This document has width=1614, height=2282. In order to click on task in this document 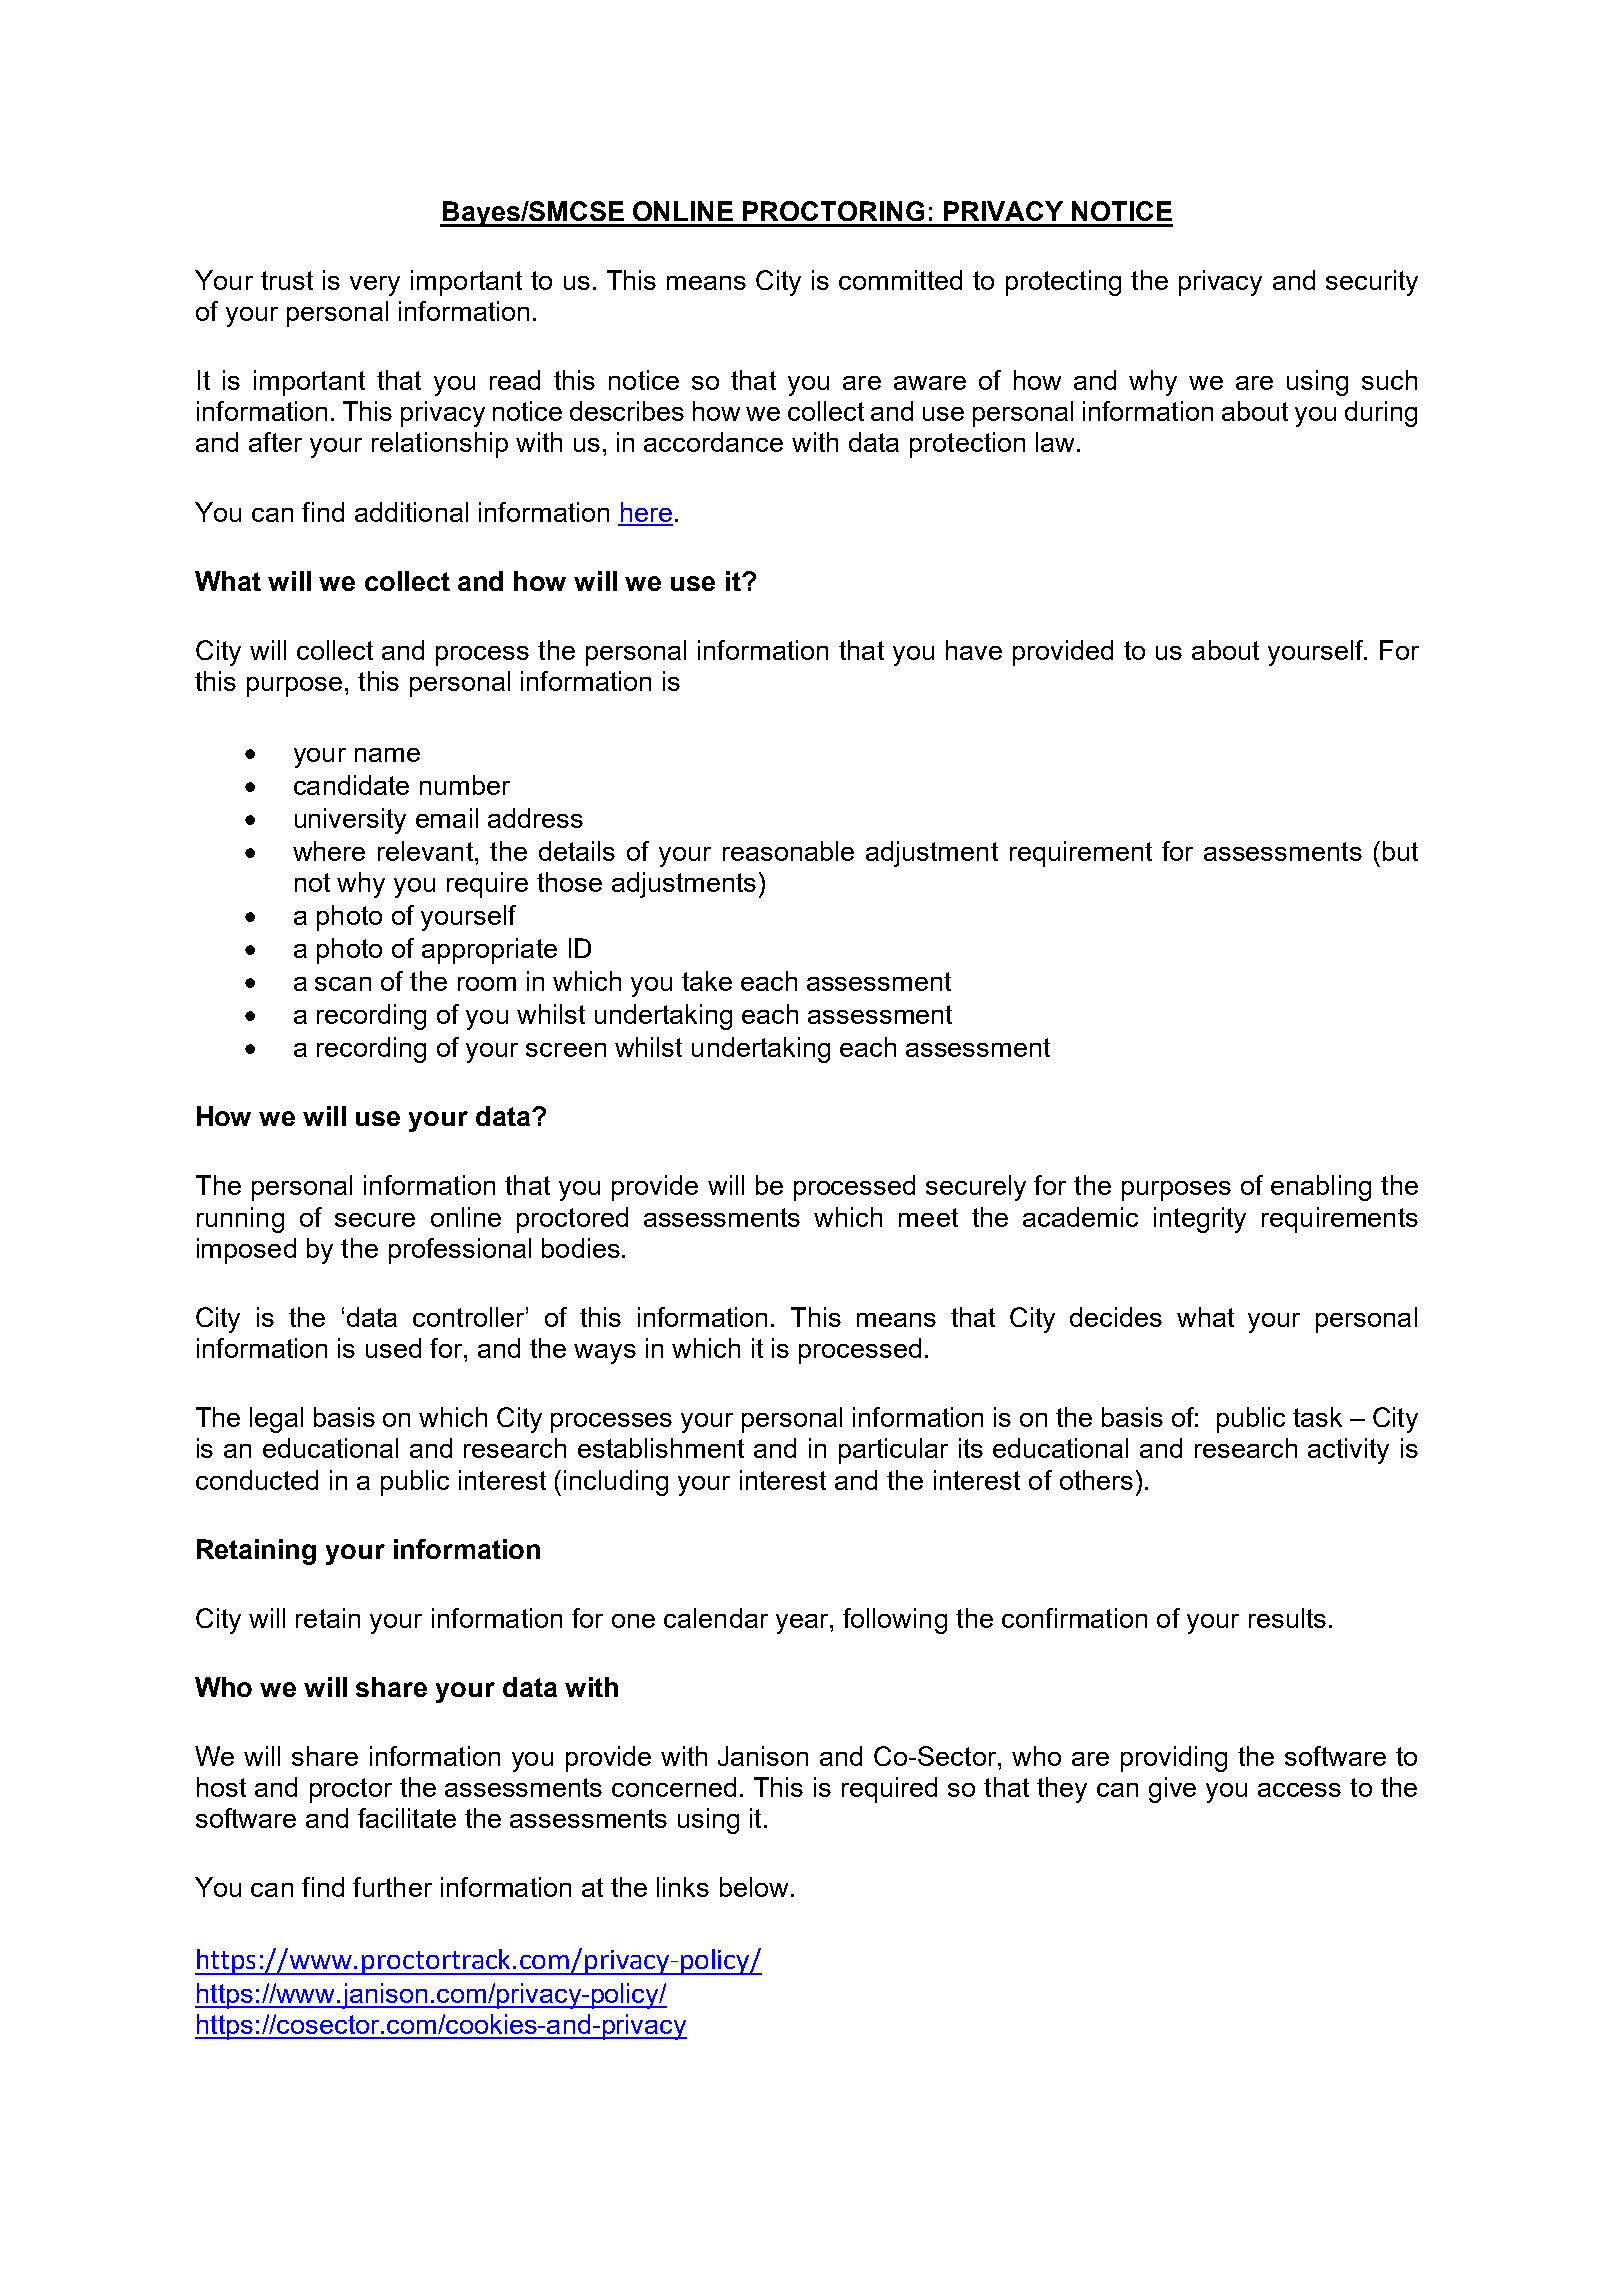, I will do `click(1317, 1417)`.
